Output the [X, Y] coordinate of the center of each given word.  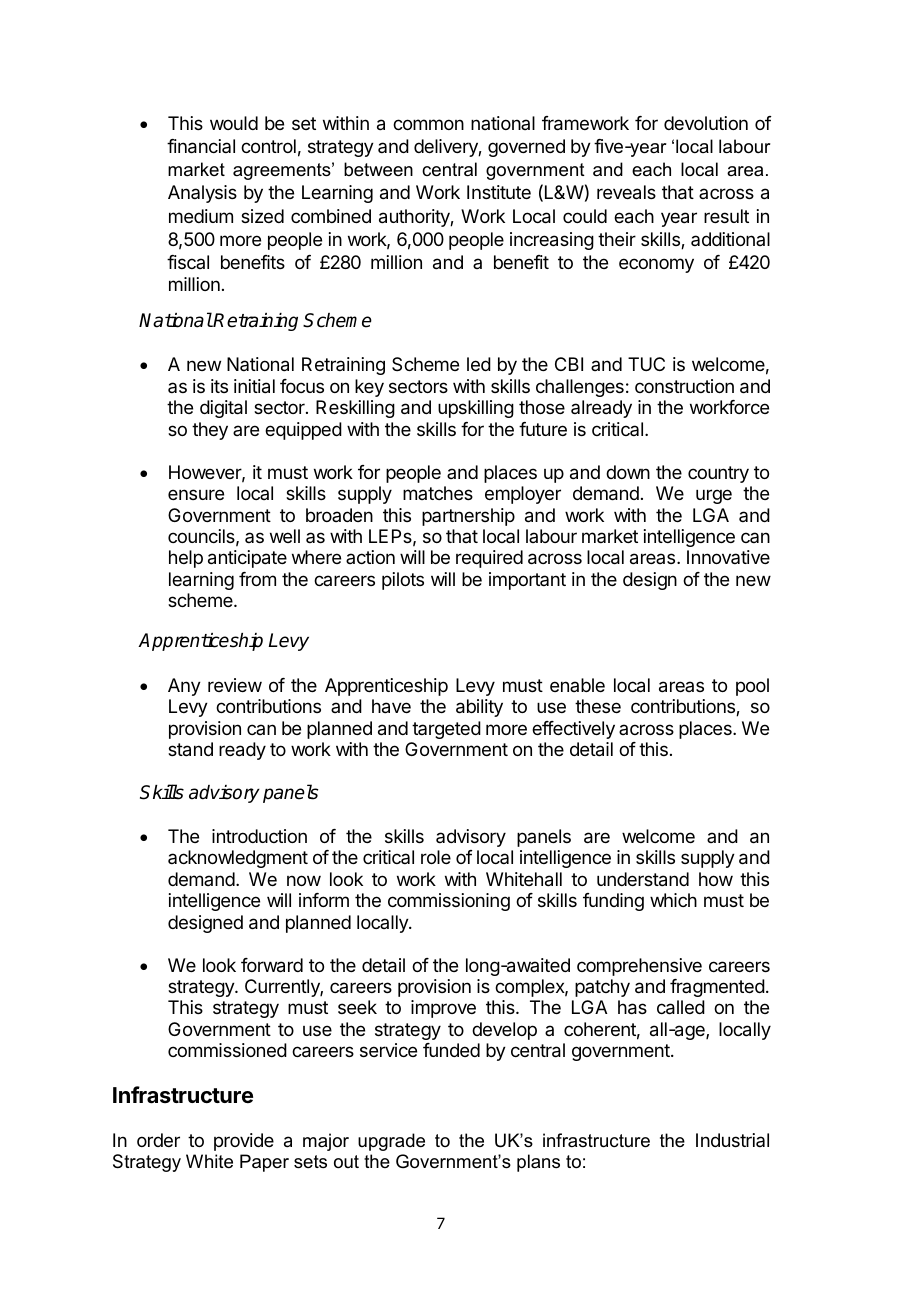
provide [244, 1142]
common [428, 124]
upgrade [391, 1142]
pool [752, 687]
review [235, 685]
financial [201, 146]
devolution [706, 123]
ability [479, 708]
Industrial [732, 1140]
